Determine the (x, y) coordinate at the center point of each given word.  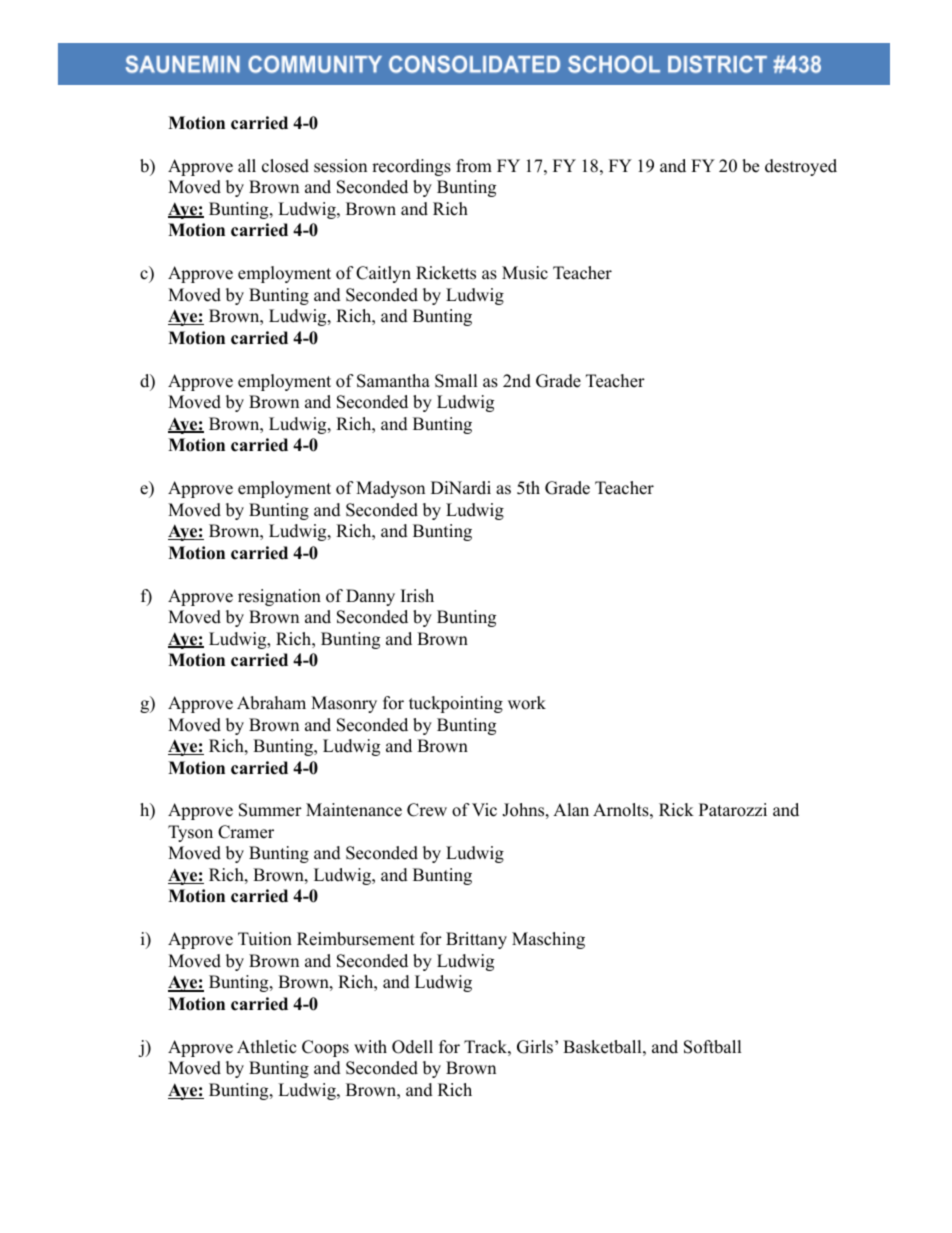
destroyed (801, 167)
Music (525, 273)
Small (456, 381)
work (527, 703)
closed (285, 166)
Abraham (271, 703)
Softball (713, 1047)
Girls (535, 1047)
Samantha (393, 381)
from (474, 166)
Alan (571, 809)
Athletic (266, 1047)
